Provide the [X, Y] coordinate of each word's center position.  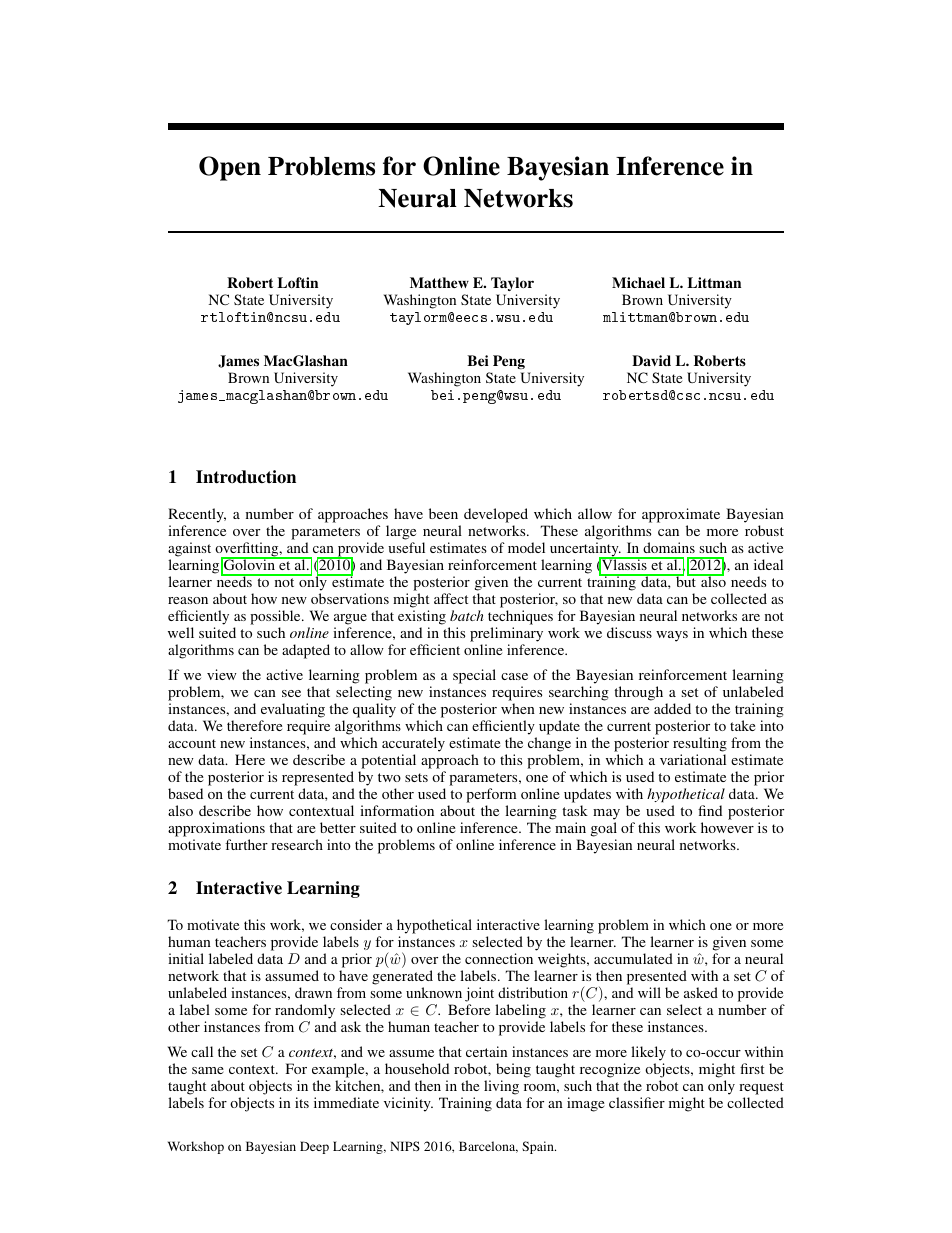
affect [451, 598]
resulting [700, 744]
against [189, 549]
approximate [681, 515]
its [302, 1102]
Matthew [439, 282]
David [651, 360]
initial [186, 958]
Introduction [246, 477]
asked [701, 992]
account [192, 743]
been [443, 513]
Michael [638, 282]
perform [491, 795]
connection [499, 958]
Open [230, 168]
